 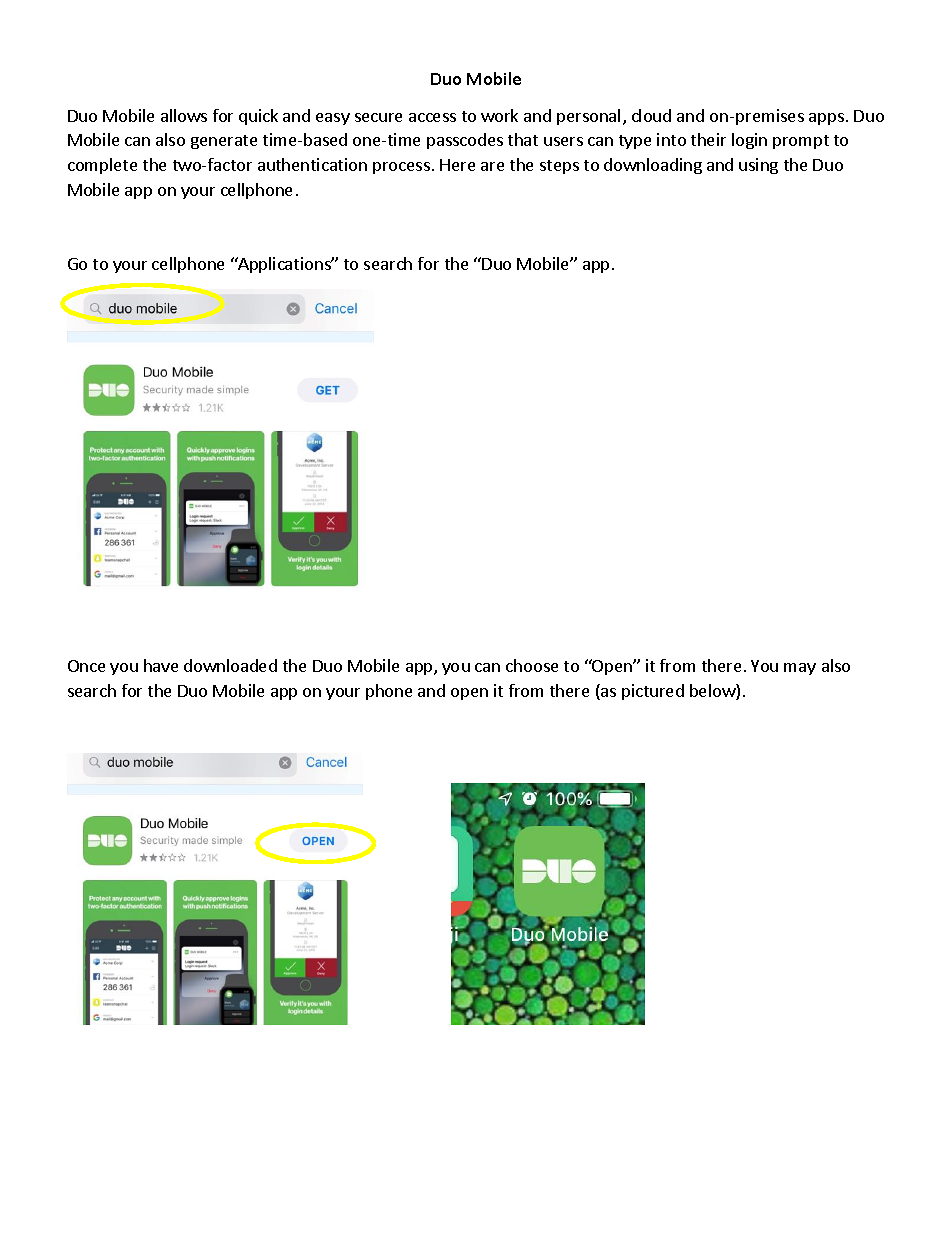 What do you see at coordinates (465, 141) in the screenshot?
I see `passcodes` at bounding box center [465, 141].
